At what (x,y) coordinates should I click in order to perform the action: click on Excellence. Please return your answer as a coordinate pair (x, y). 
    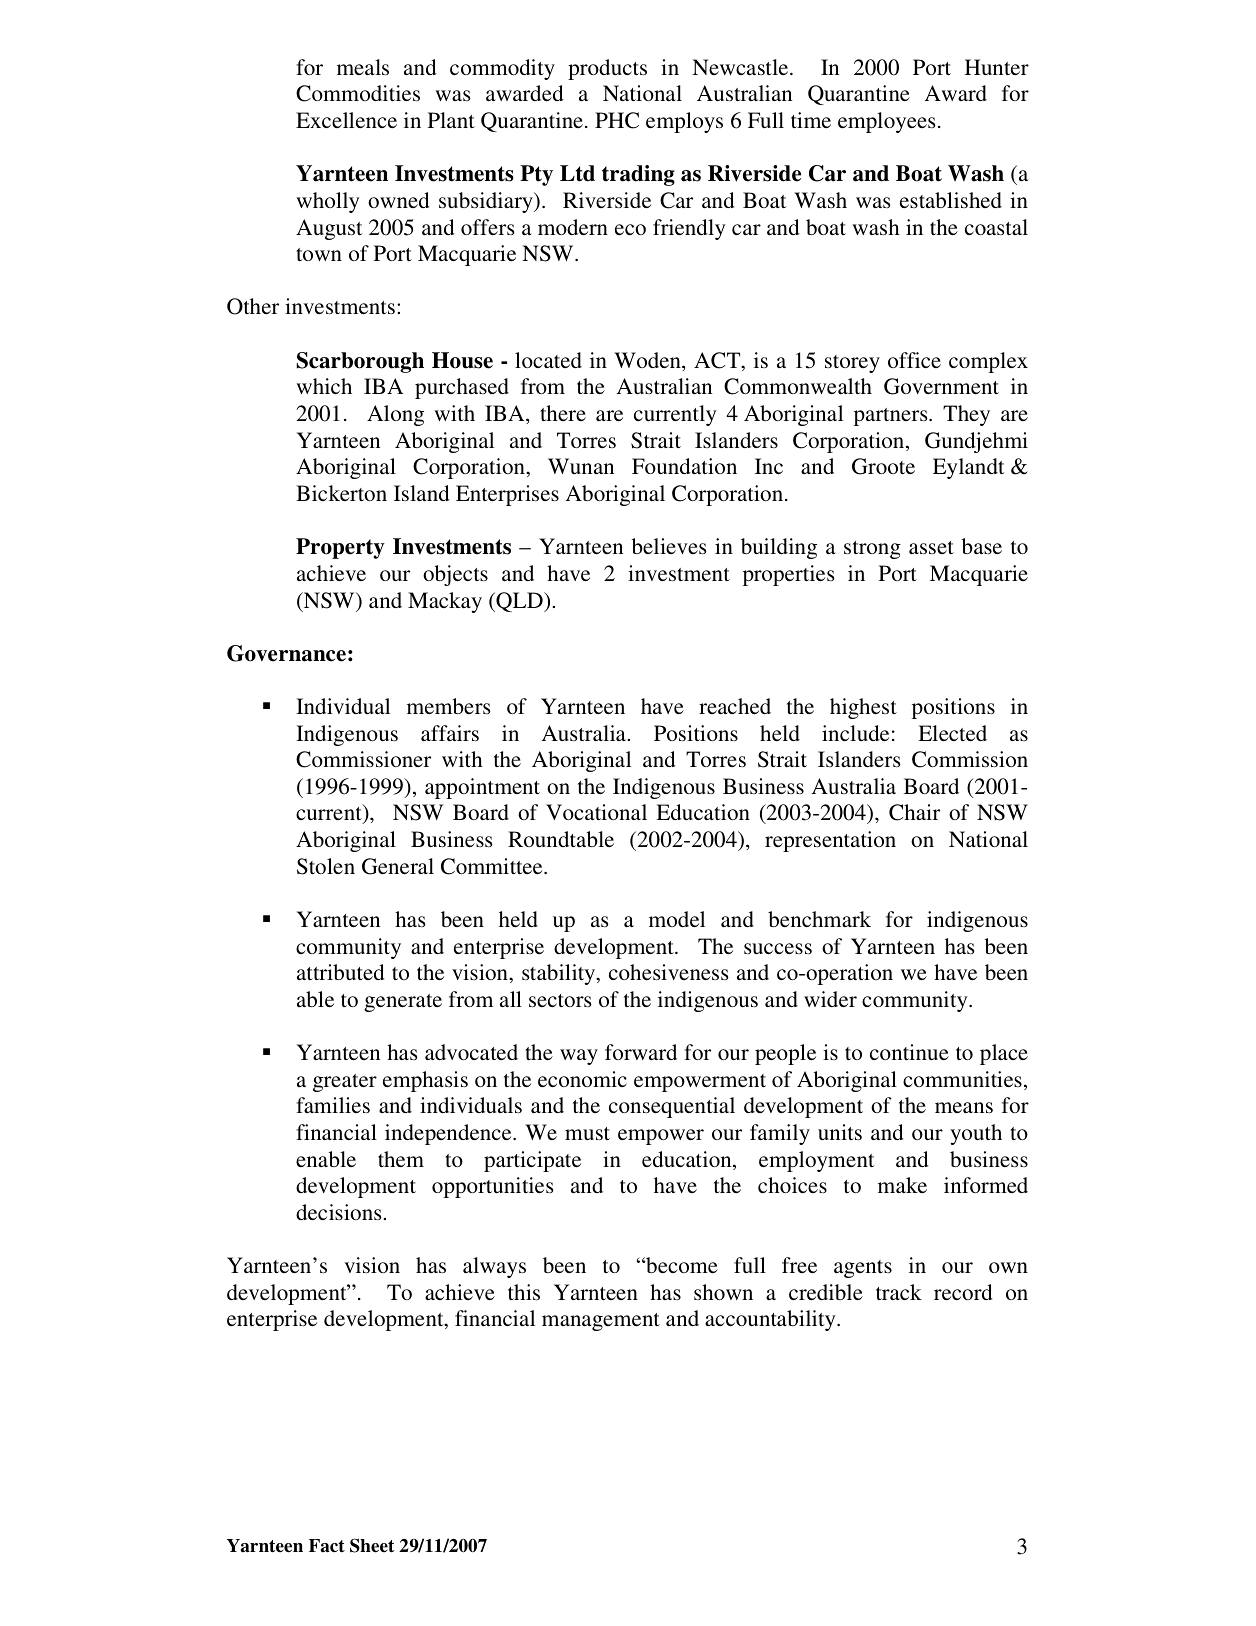
    Looking at the image, I should click on (346, 120).
